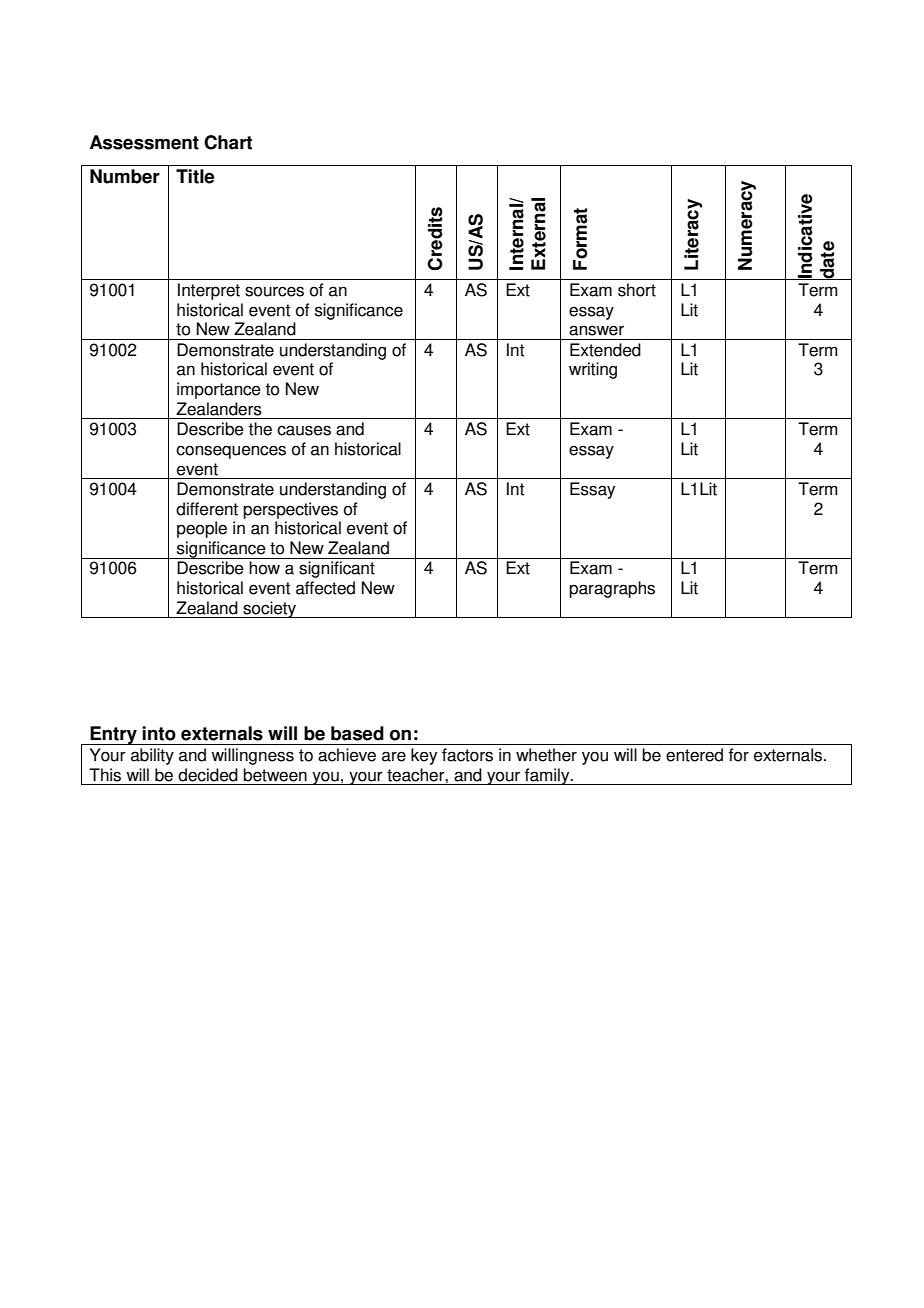 Image resolution: width=924 pixels, height=1308 pixels. Describe the element at coordinates (605, 350) in the page. I see `Extended` at that location.
